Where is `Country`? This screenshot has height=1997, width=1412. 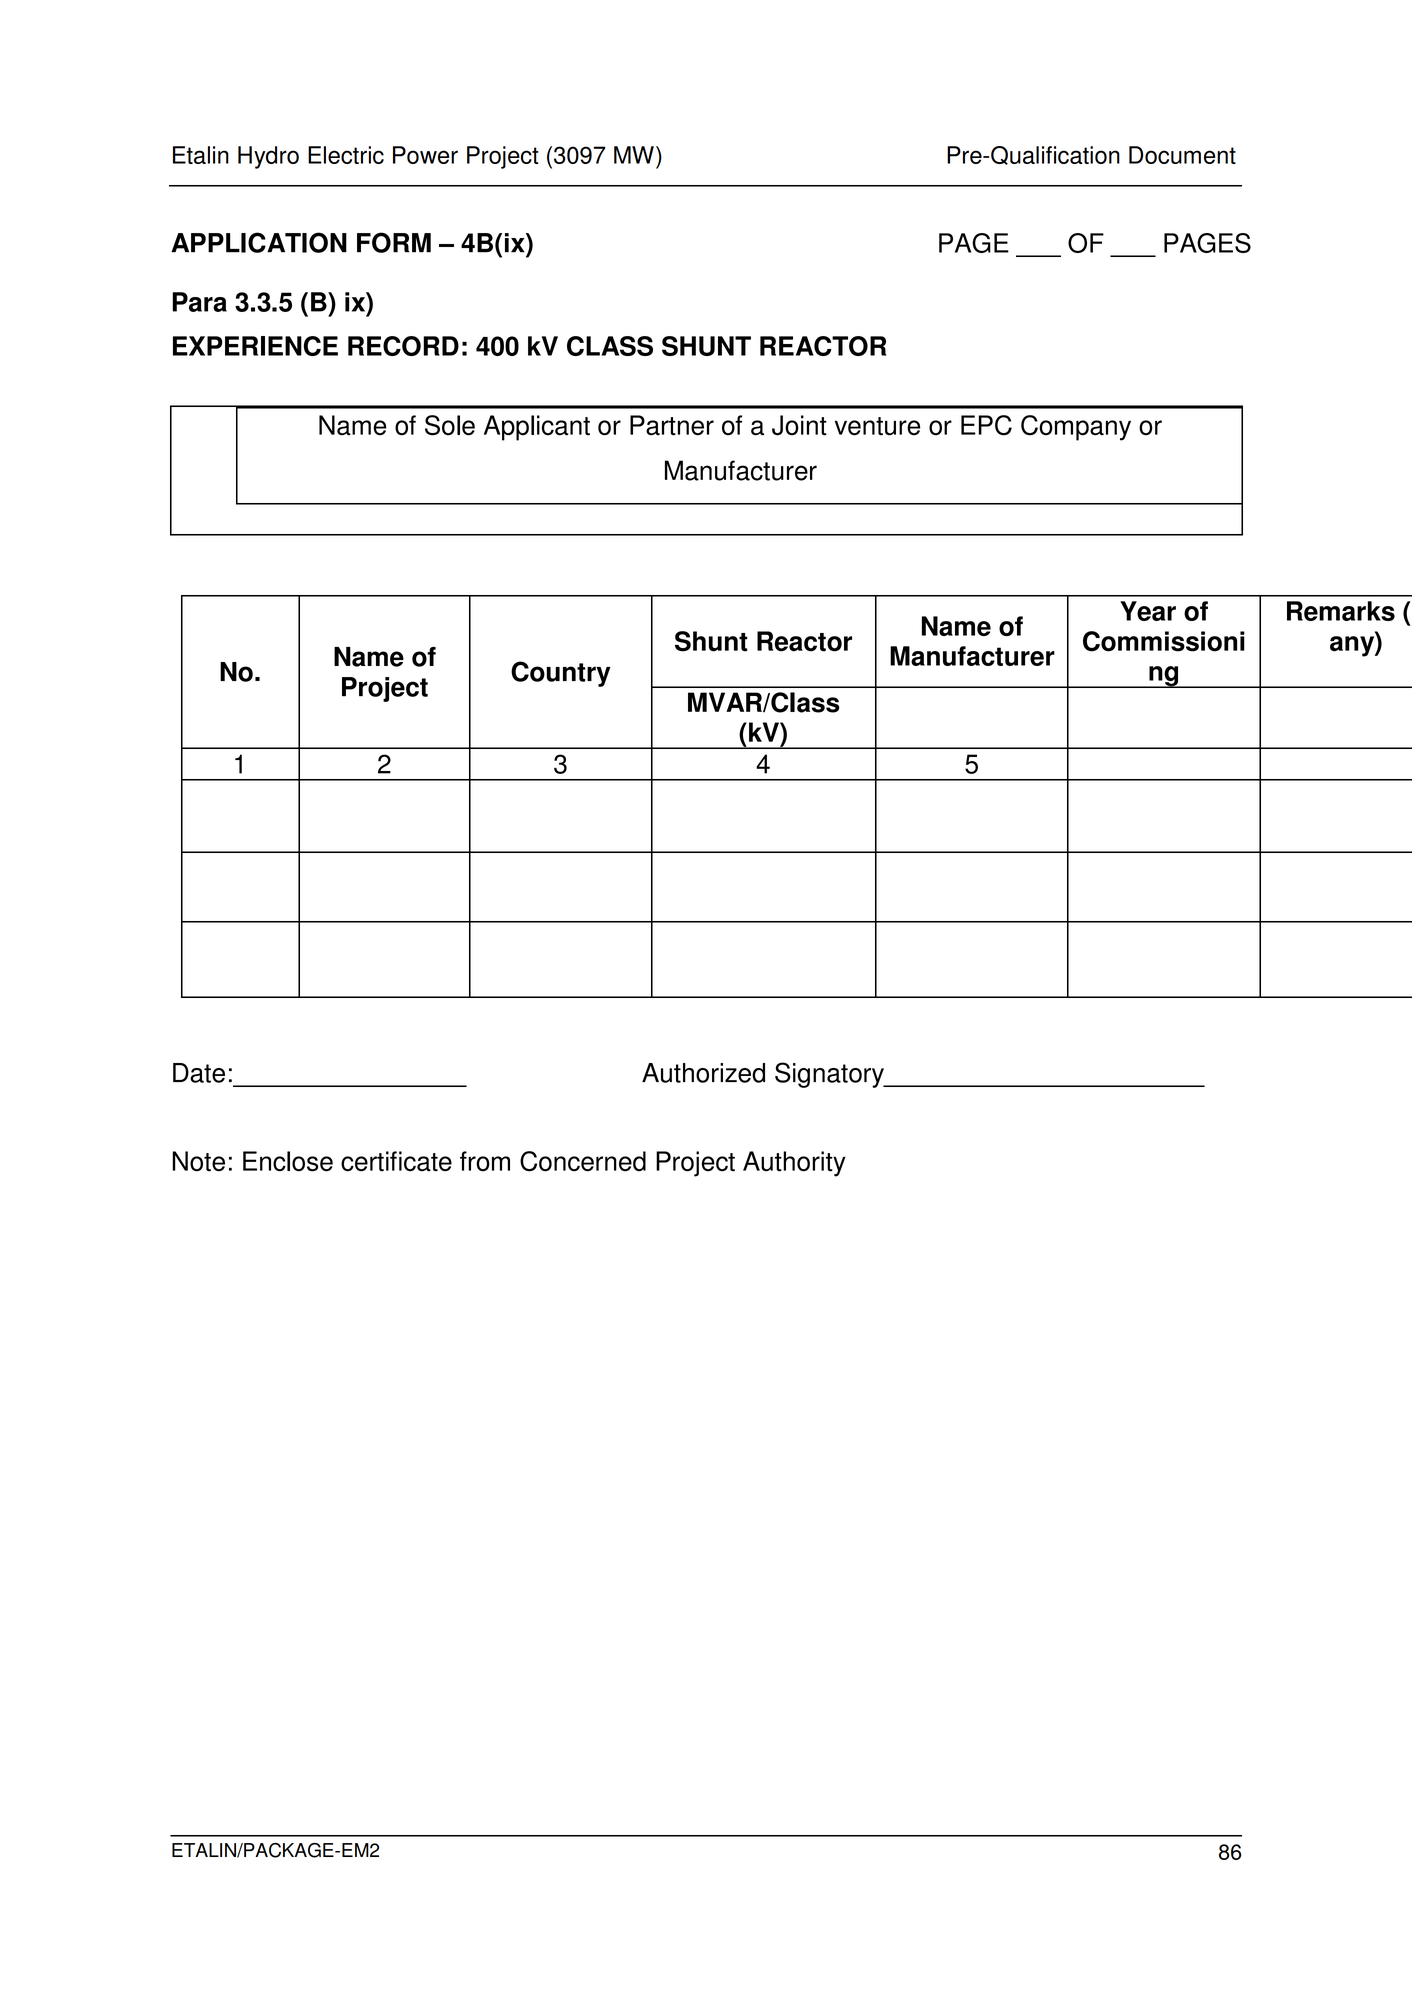 Country is located at coordinates (561, 674).
